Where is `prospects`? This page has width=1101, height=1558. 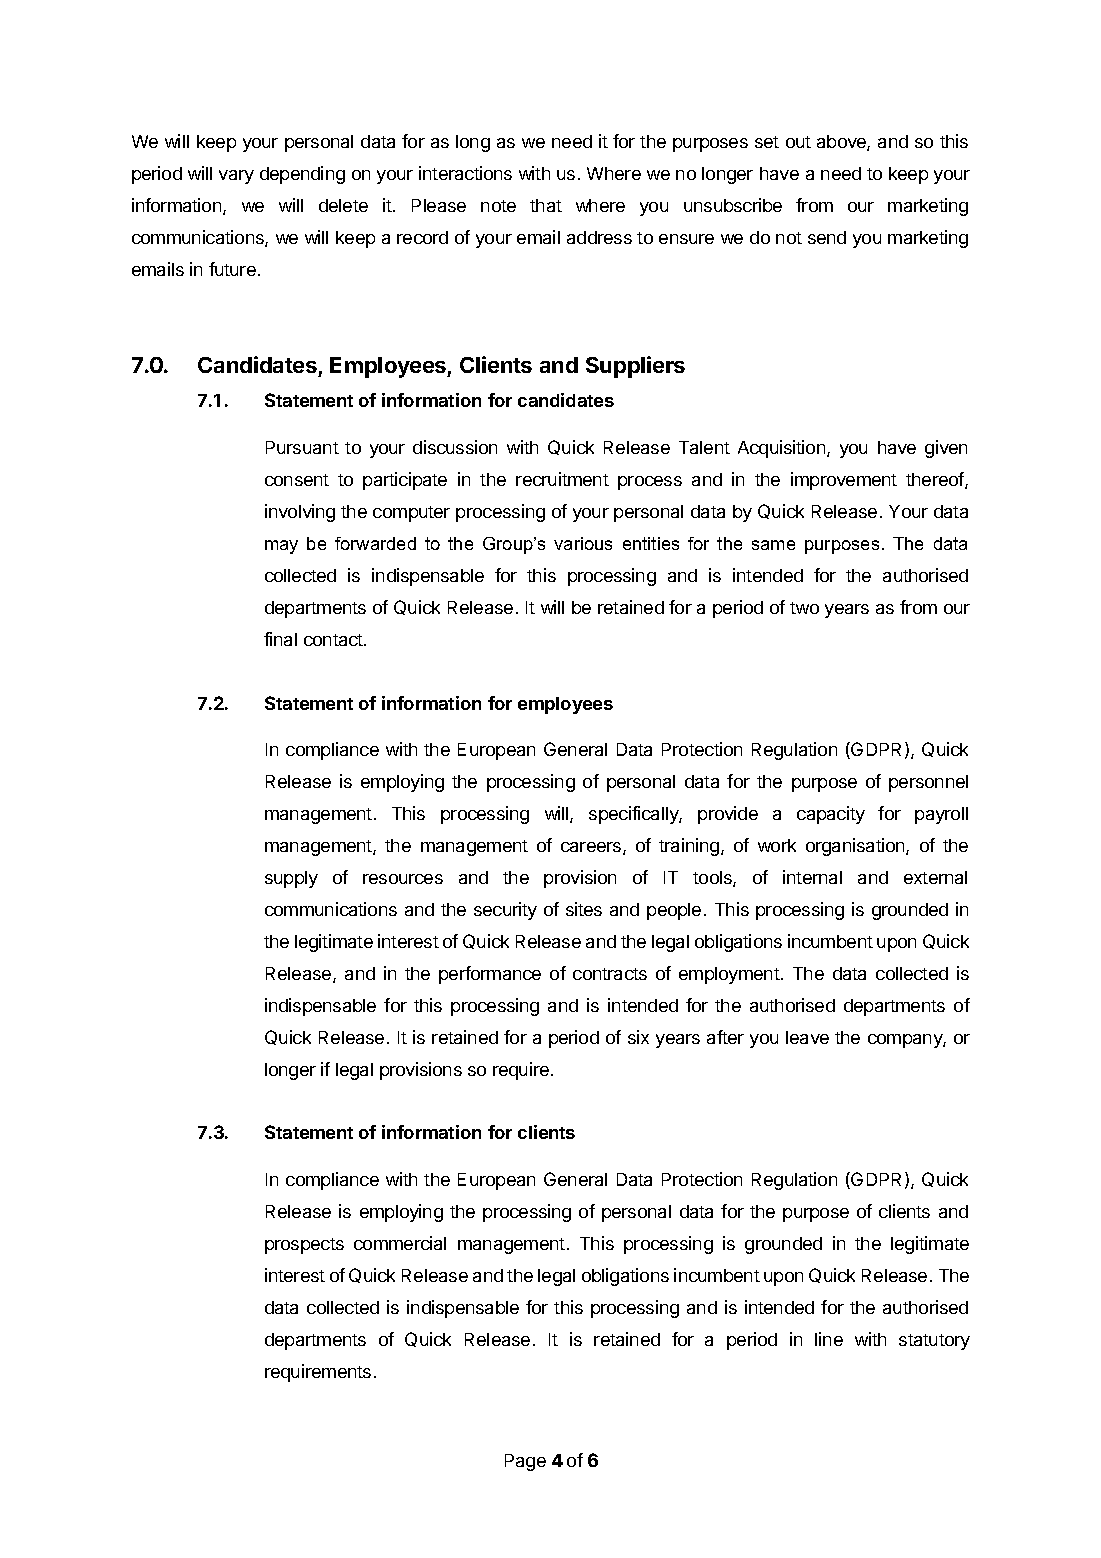
prospects is located at coordinates (304, 1246).
